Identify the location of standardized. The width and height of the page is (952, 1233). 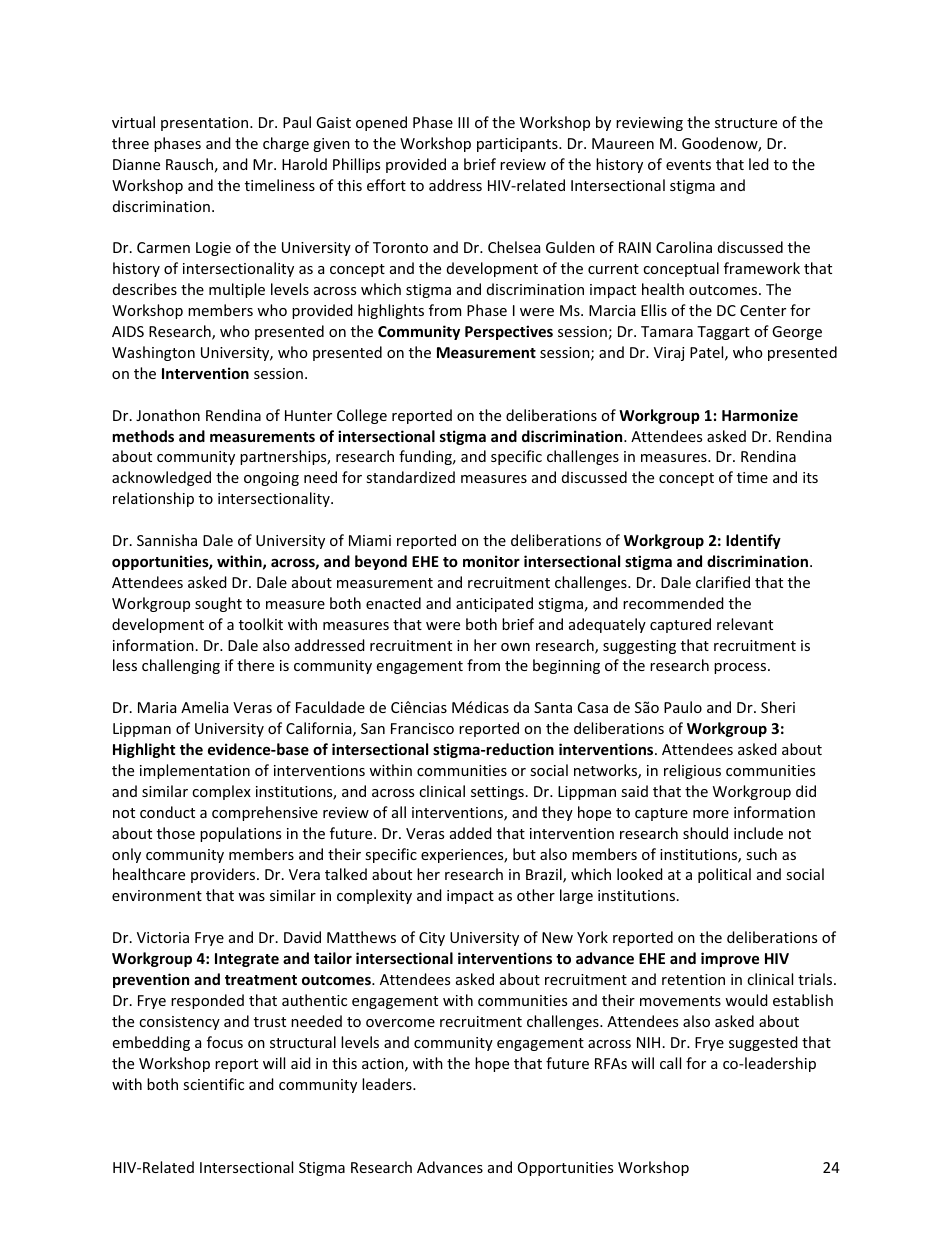
(410, 477).
